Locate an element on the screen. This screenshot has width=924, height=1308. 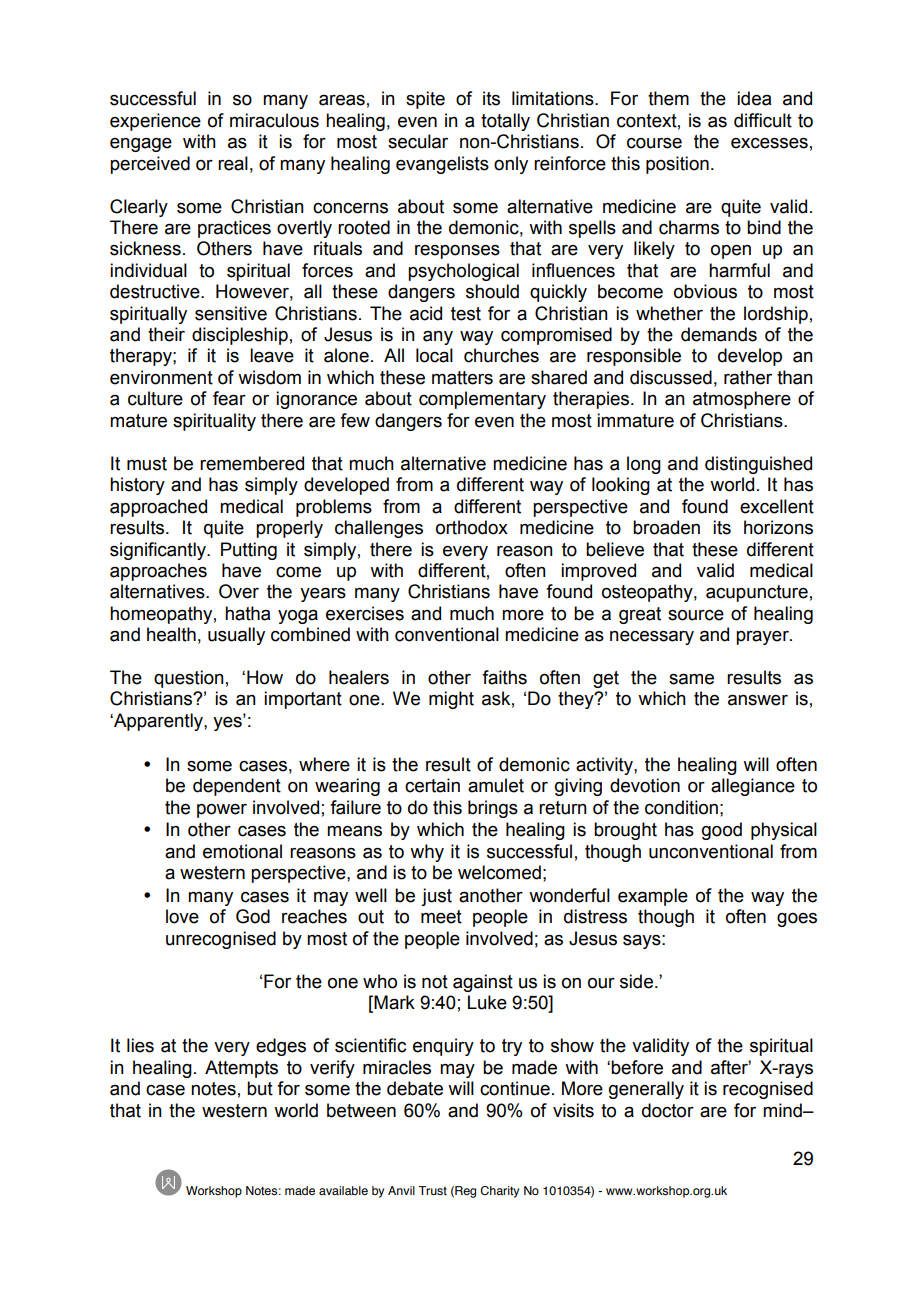
Charity is located at coordinates (499, 1192).
